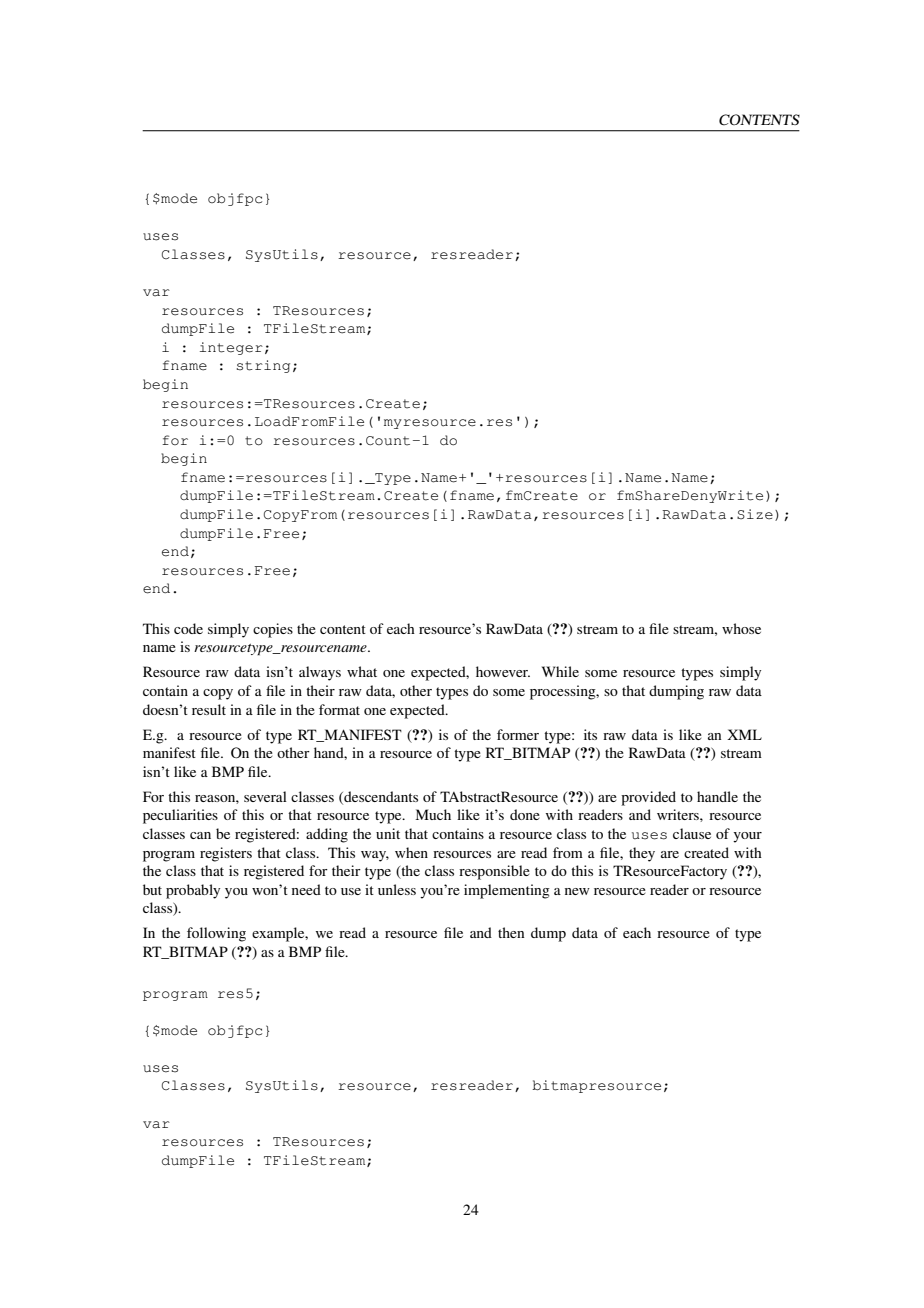 The width and height of the document is (924, 1308). I want to click on whose, so click(741, 628).
